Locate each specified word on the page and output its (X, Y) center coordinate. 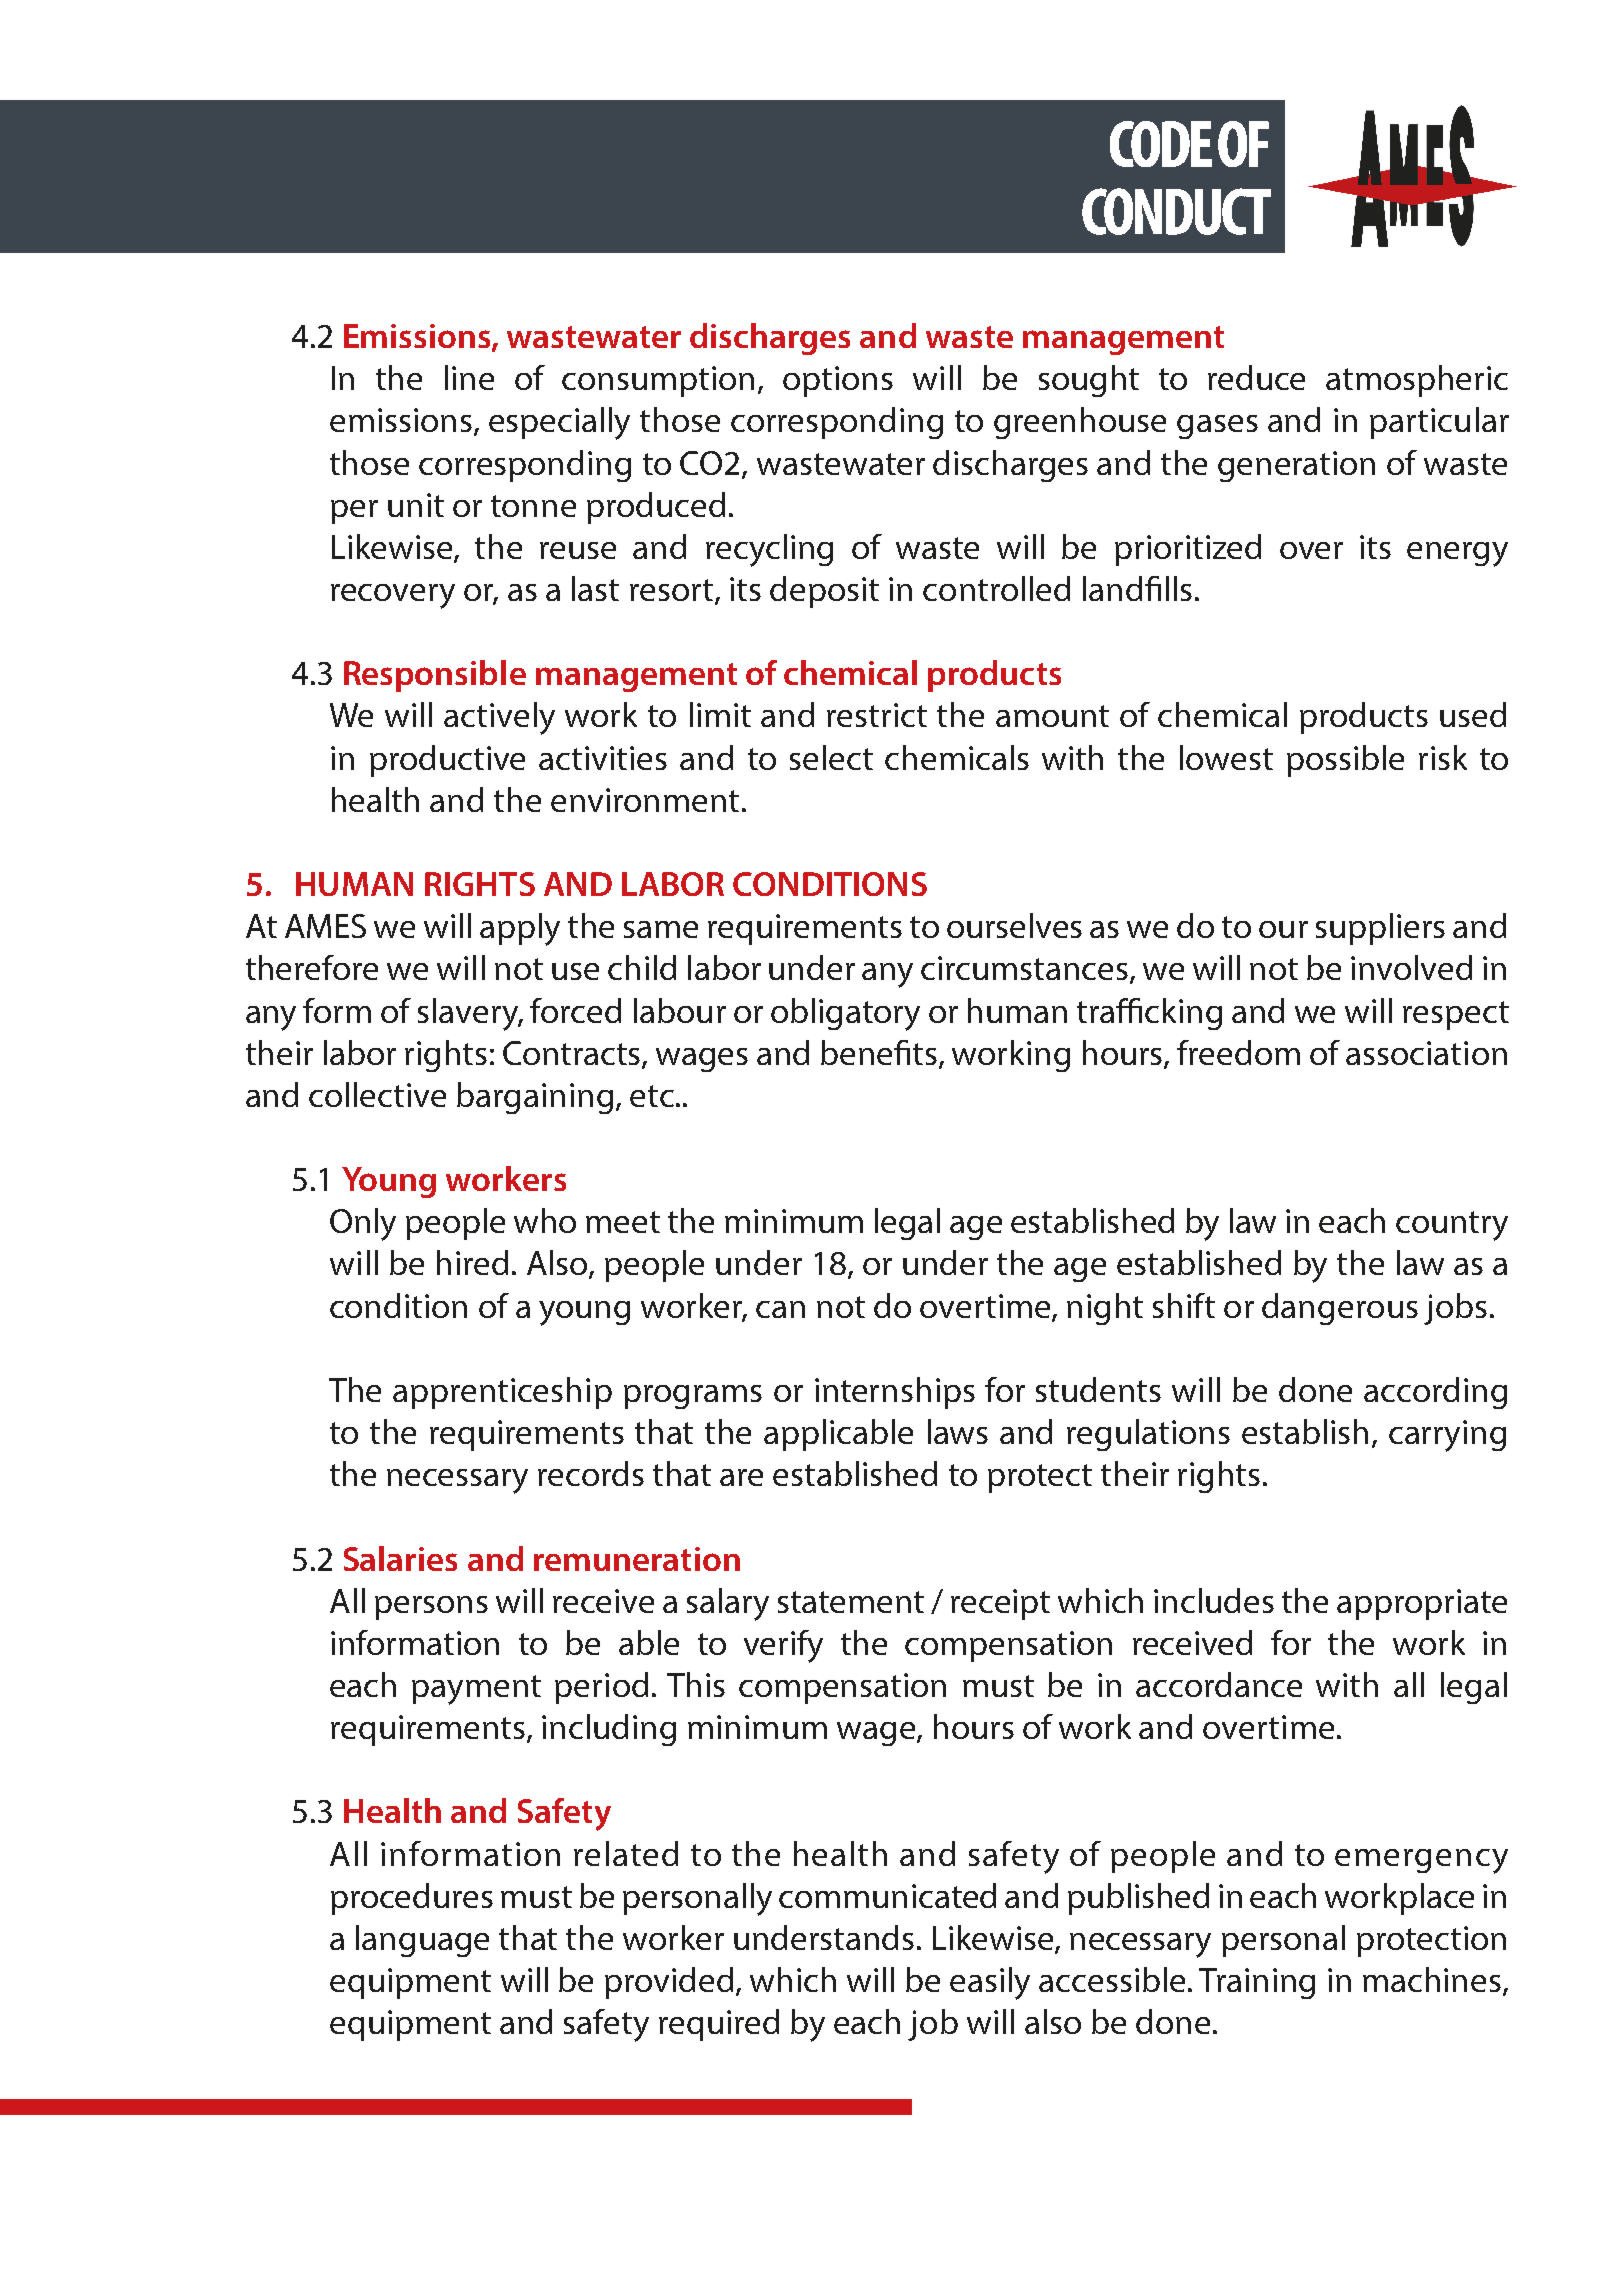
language (422, 1941)
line (469, 377)
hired (472, 1262)
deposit (824, 592)
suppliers (1380, 929)
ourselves (1014, 925)
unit (416, 505)
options (838, 381)
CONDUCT (1176, 211)
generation (1296, 466)
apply (520, 929)
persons (431, 1608)
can (780, 1309)
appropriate (1422, 1604)
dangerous (1340, 1309)
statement (851, 1602)
